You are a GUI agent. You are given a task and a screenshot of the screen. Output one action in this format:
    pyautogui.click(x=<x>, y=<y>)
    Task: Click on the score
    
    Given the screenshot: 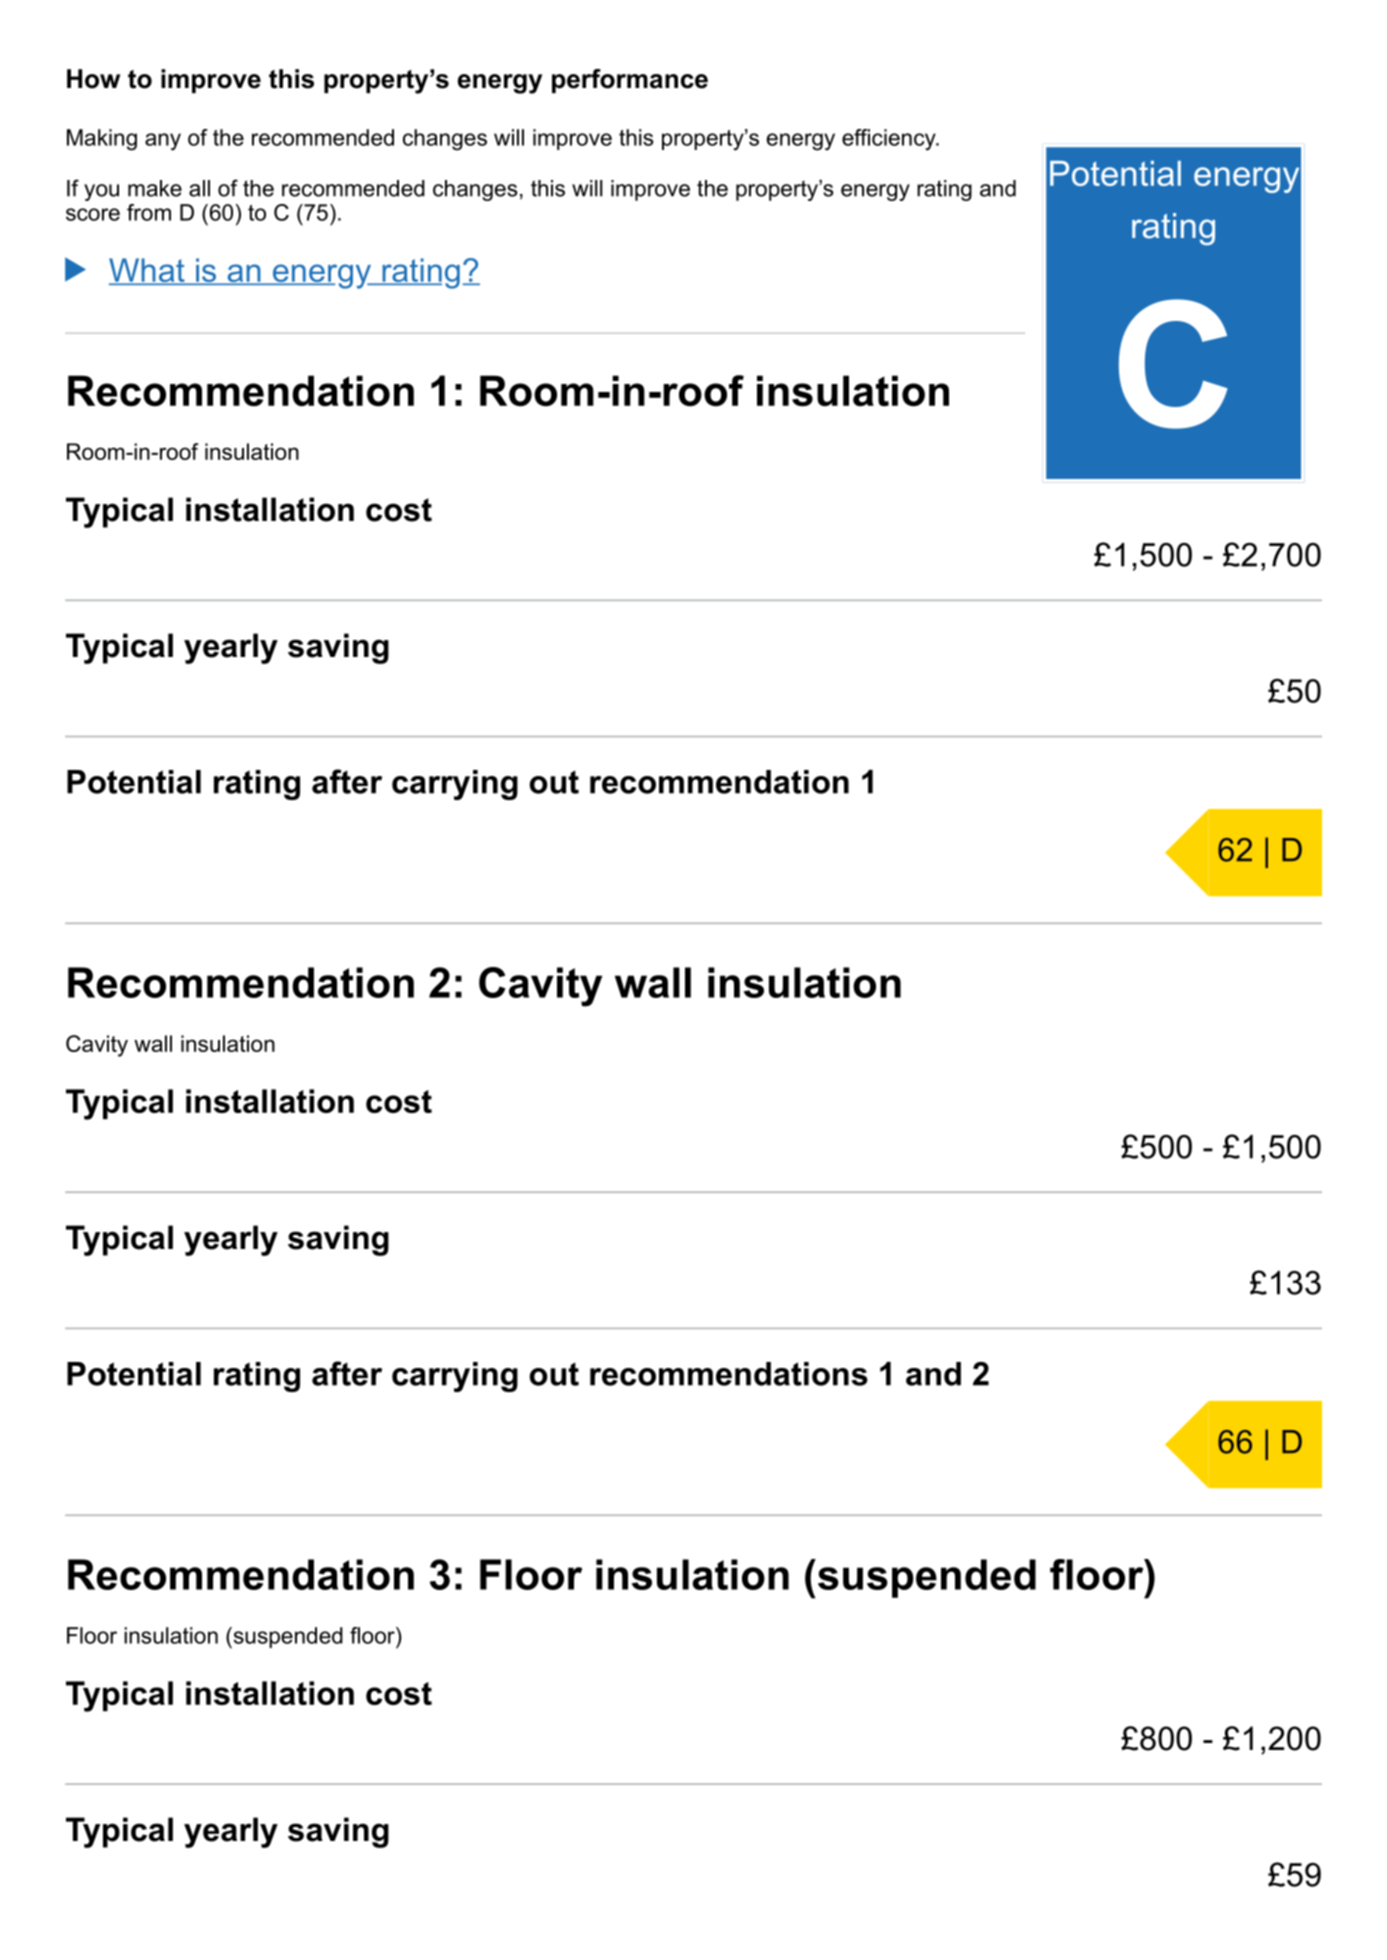 What is the action you would take?
    pyautogui.click(x=93, y=214)
